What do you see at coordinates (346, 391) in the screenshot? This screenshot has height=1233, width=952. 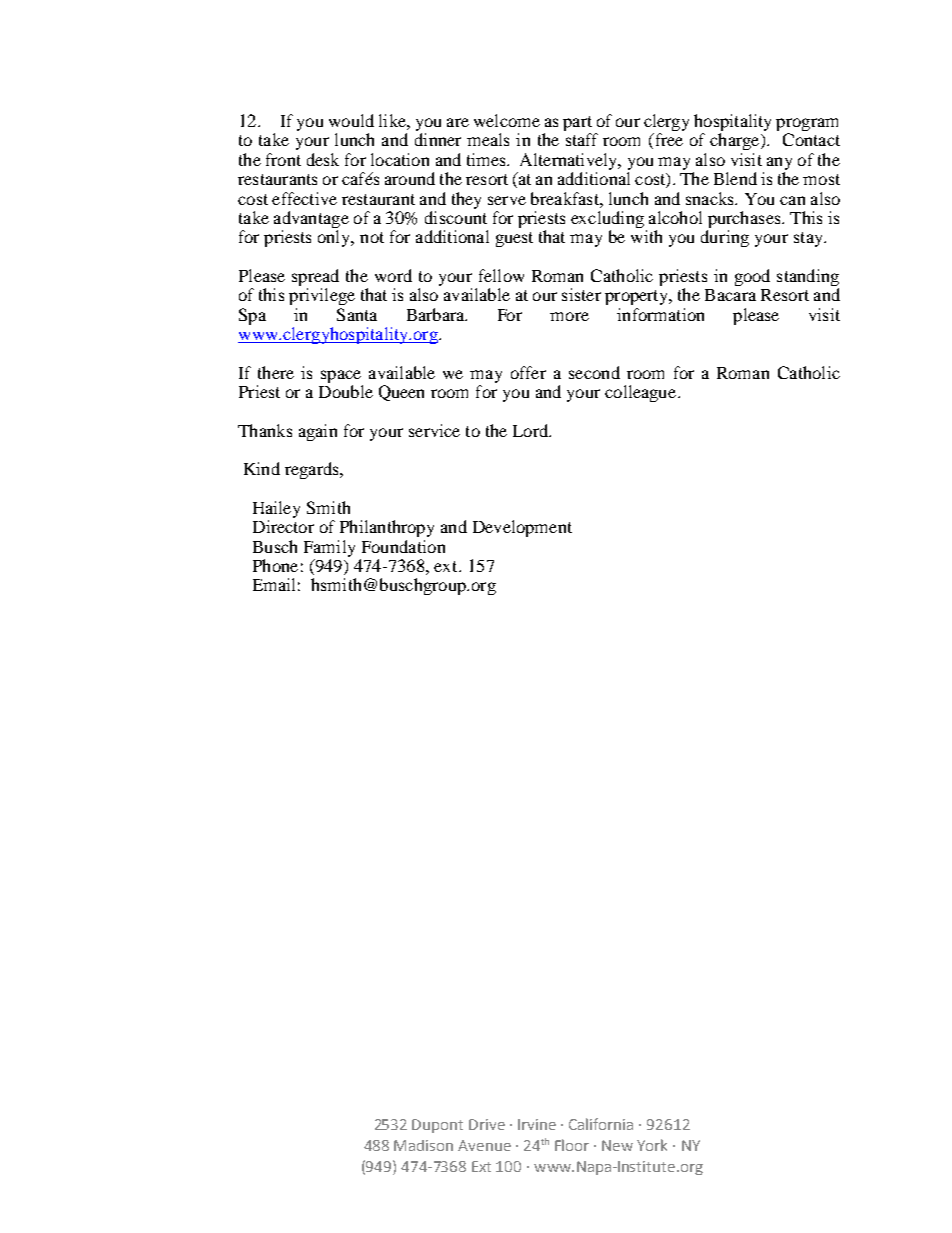 I see `Double` at bounding box center [346, 391].
